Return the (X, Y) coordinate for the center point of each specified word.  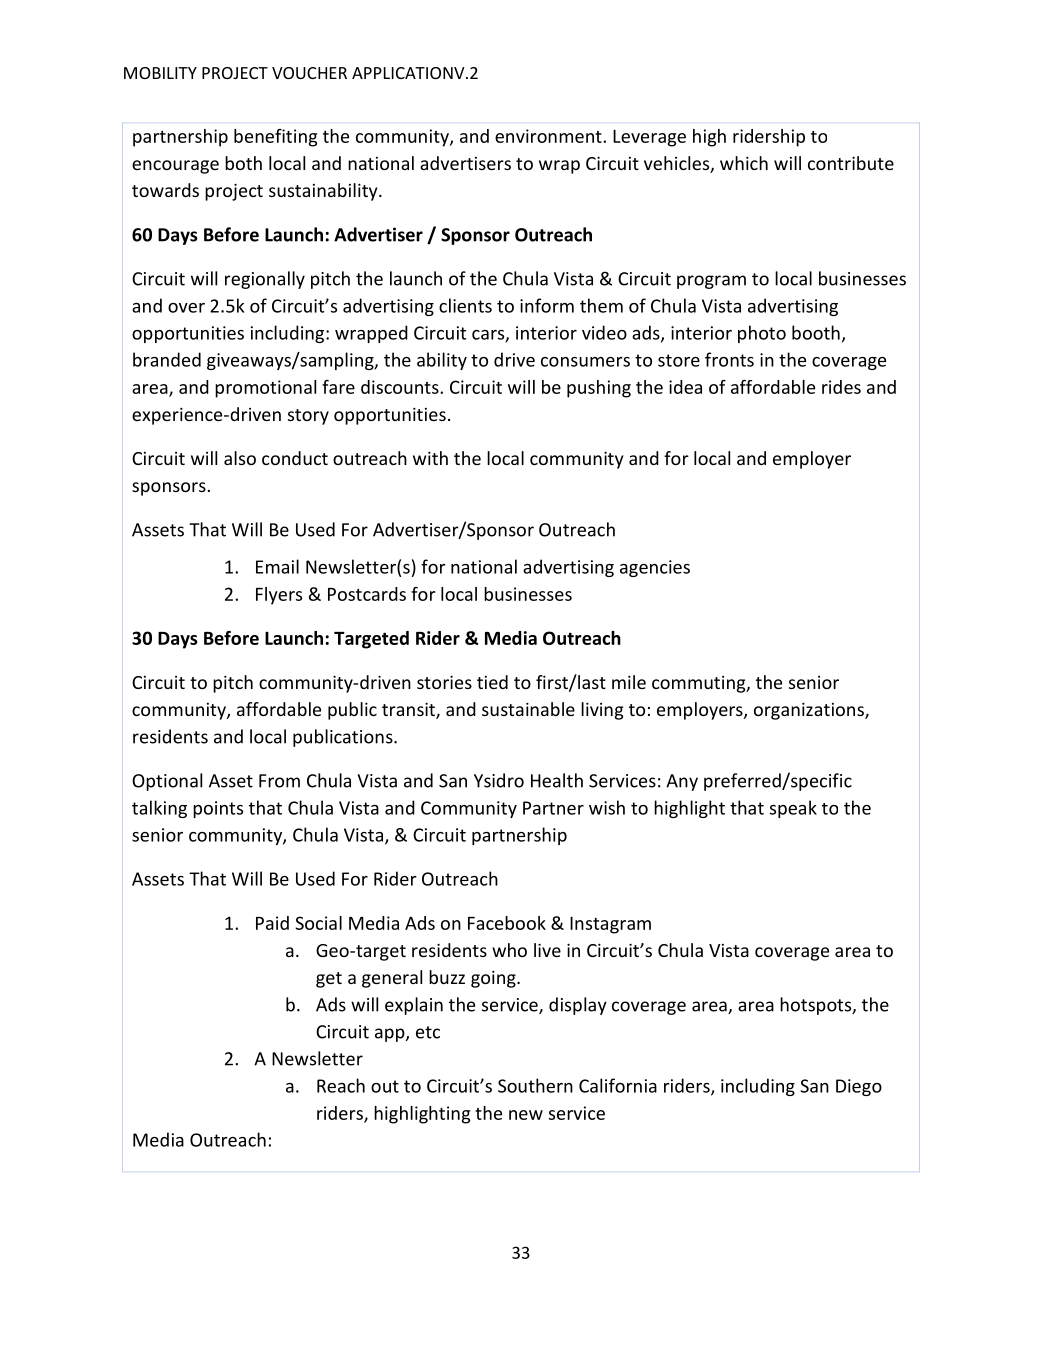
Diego (859, 1087)
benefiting (275, 138)
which (744, 163)
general (392, 979)
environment (549, 136)
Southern (535, 1085)
